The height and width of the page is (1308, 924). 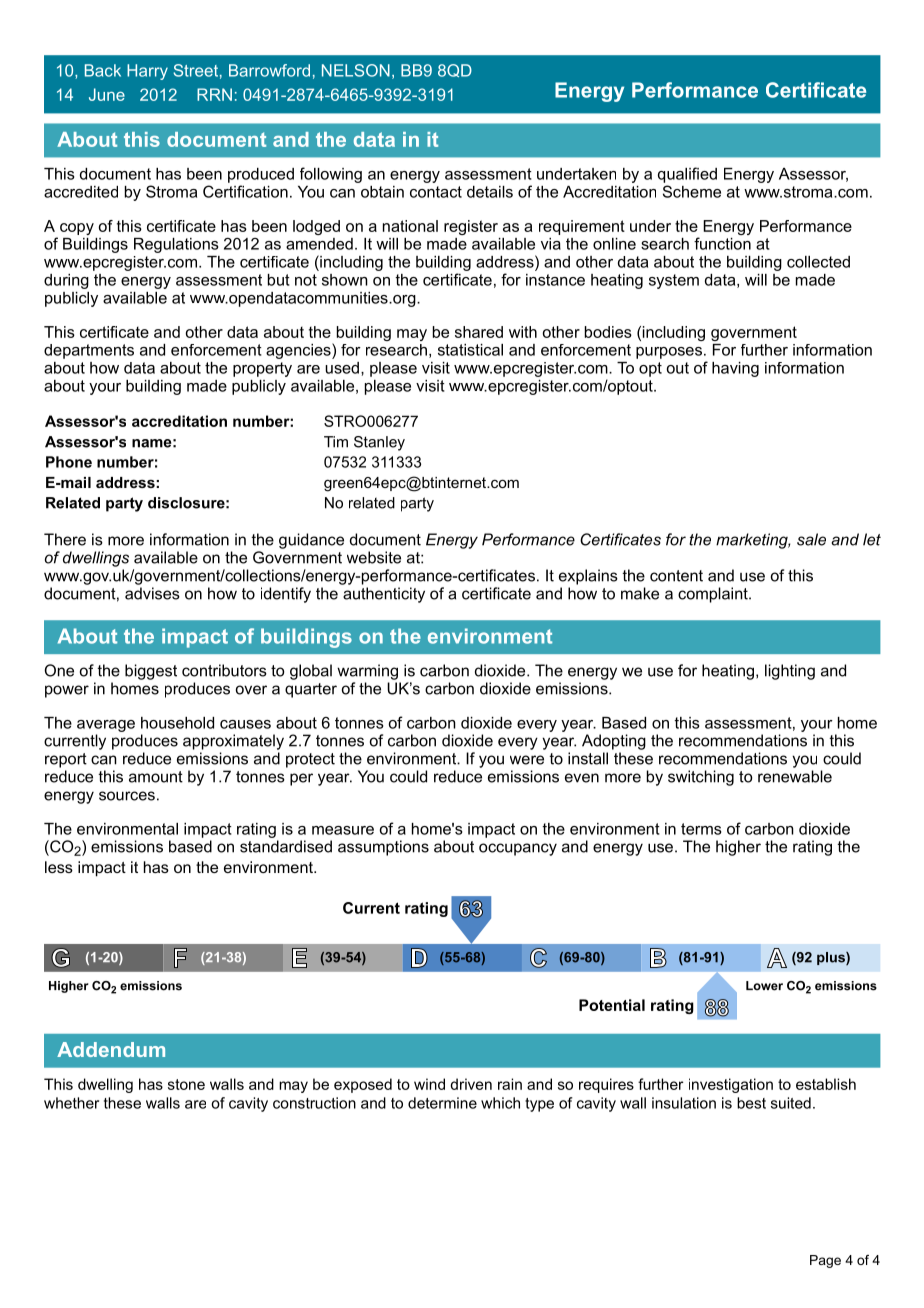 I want to click on Harry, so click(x=147, y=72).
